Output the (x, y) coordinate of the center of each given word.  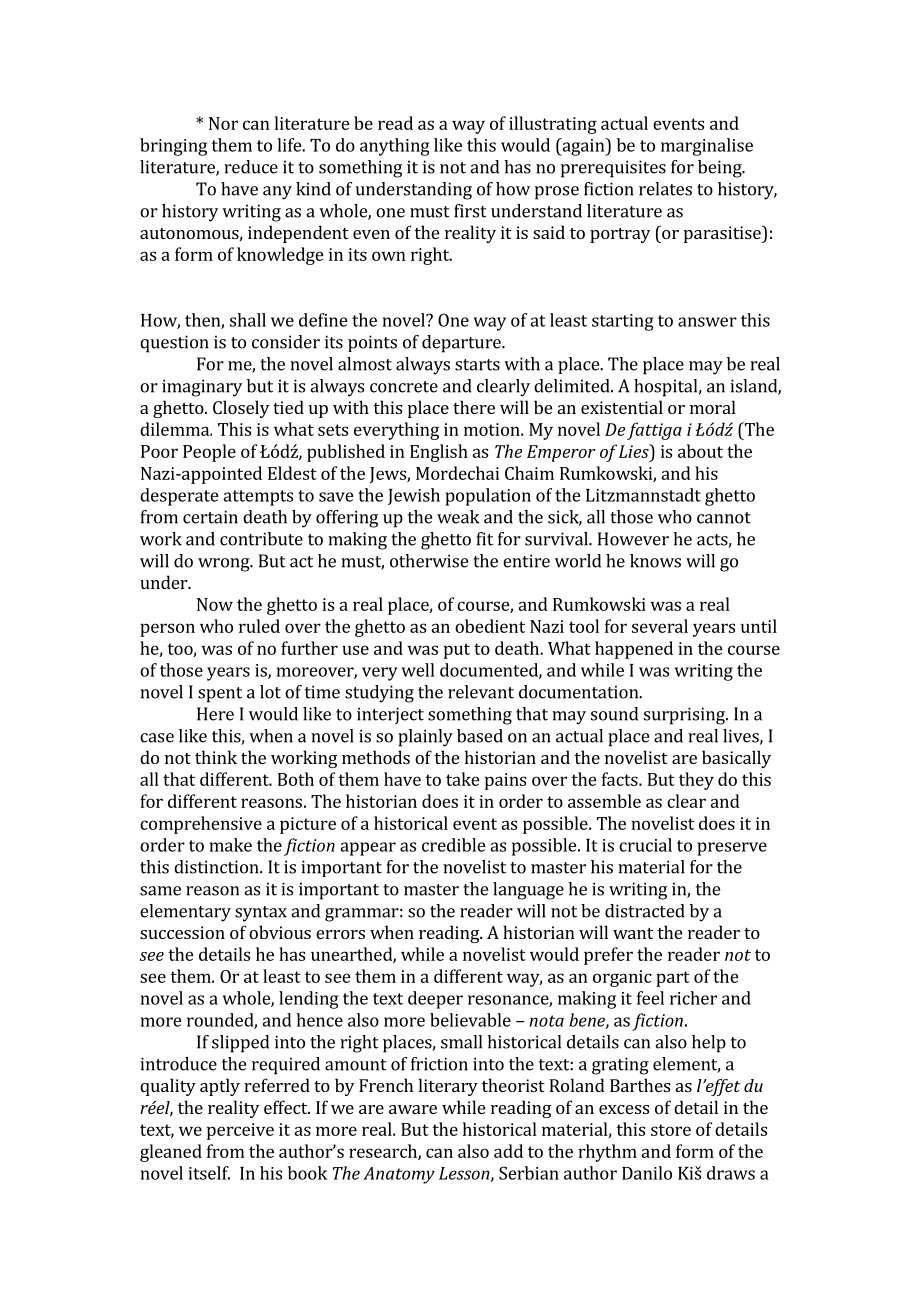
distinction (217, 867)
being (721, 169)
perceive (240, 1131)
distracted (645, 911)
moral (713, 407)
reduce (251, 167)
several (660, 626)
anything (395, 147)
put (457, 651)
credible (454, 845)
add (508, 1151)
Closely (241, 409)
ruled (259, 626)
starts (477, 365)
